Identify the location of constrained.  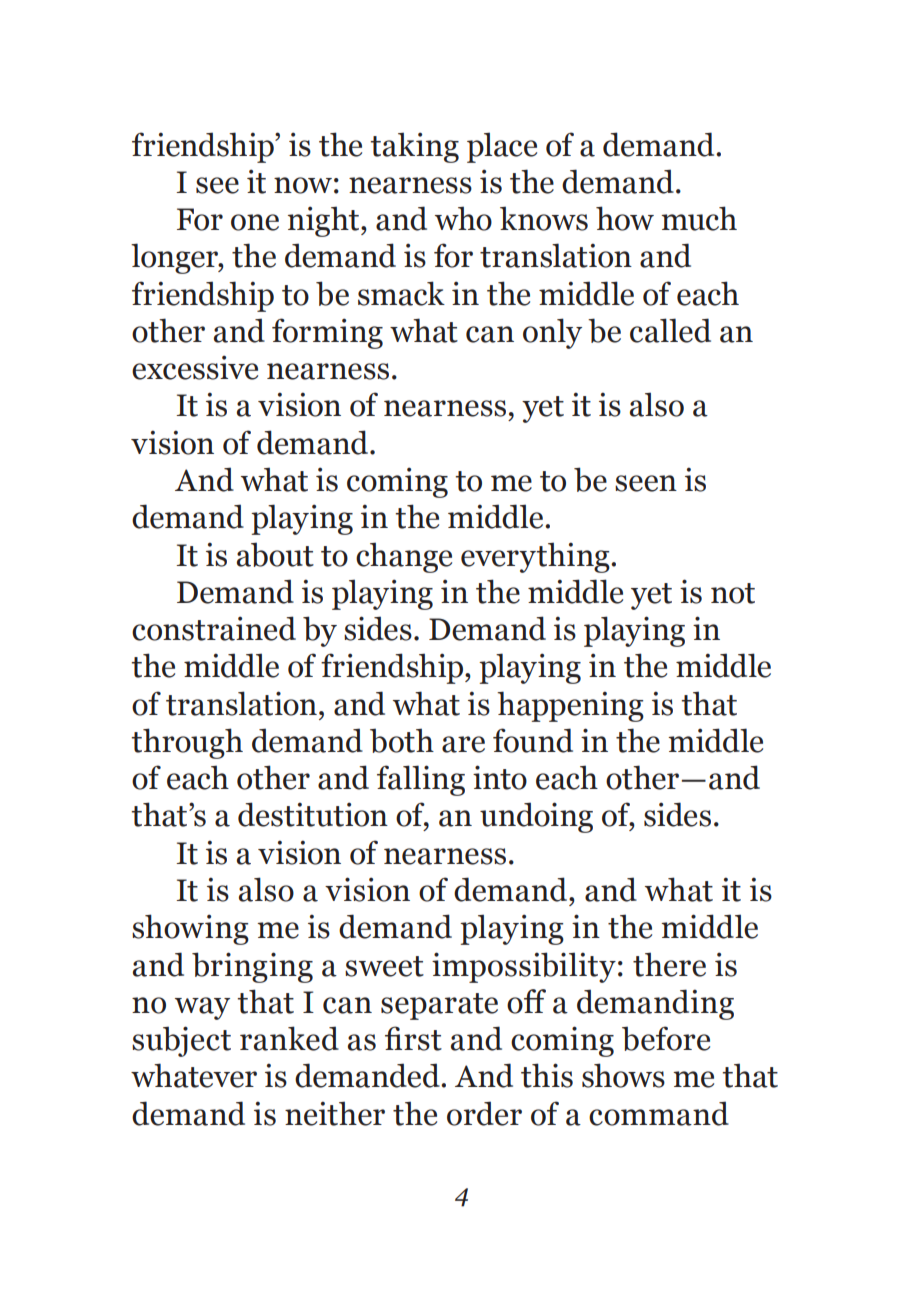
(214, 628).
